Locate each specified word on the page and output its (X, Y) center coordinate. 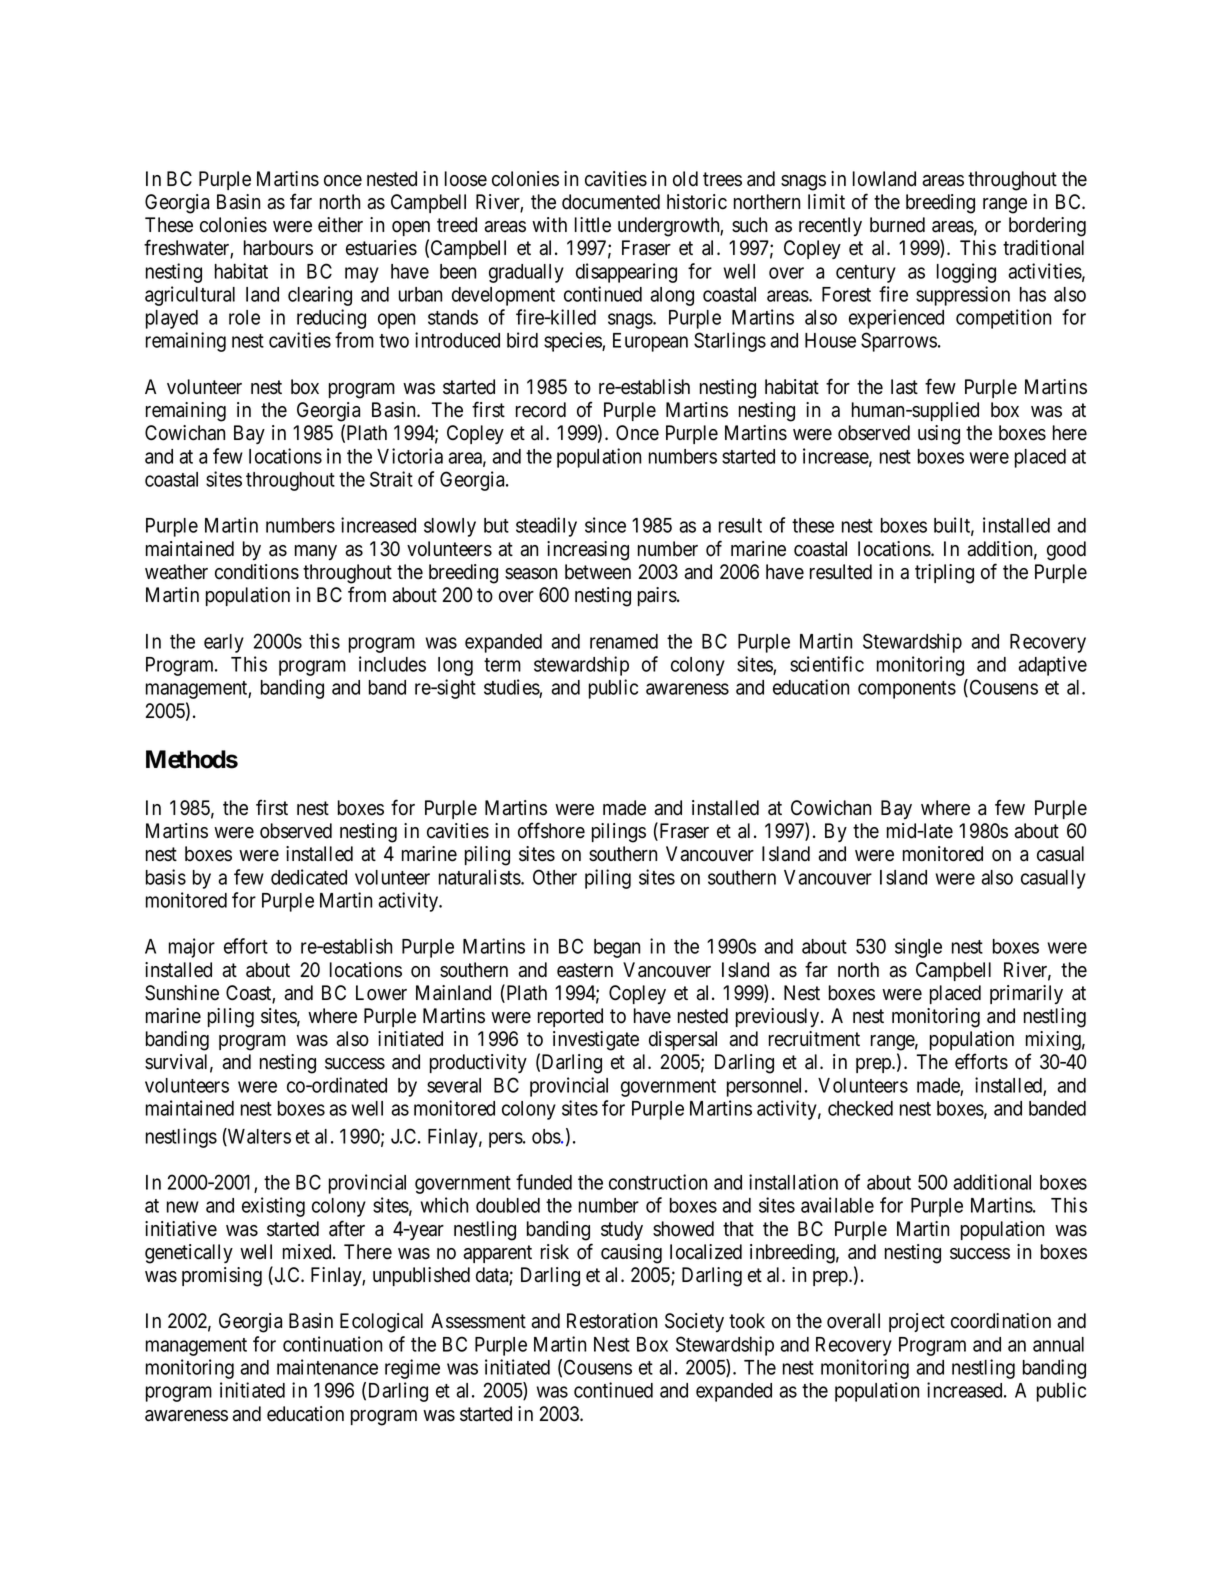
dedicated (309, 877)
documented (611, 202)
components (907, 690)
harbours (278, 248)
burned (897, 225)
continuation (332, 1344)
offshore (551, 830)
